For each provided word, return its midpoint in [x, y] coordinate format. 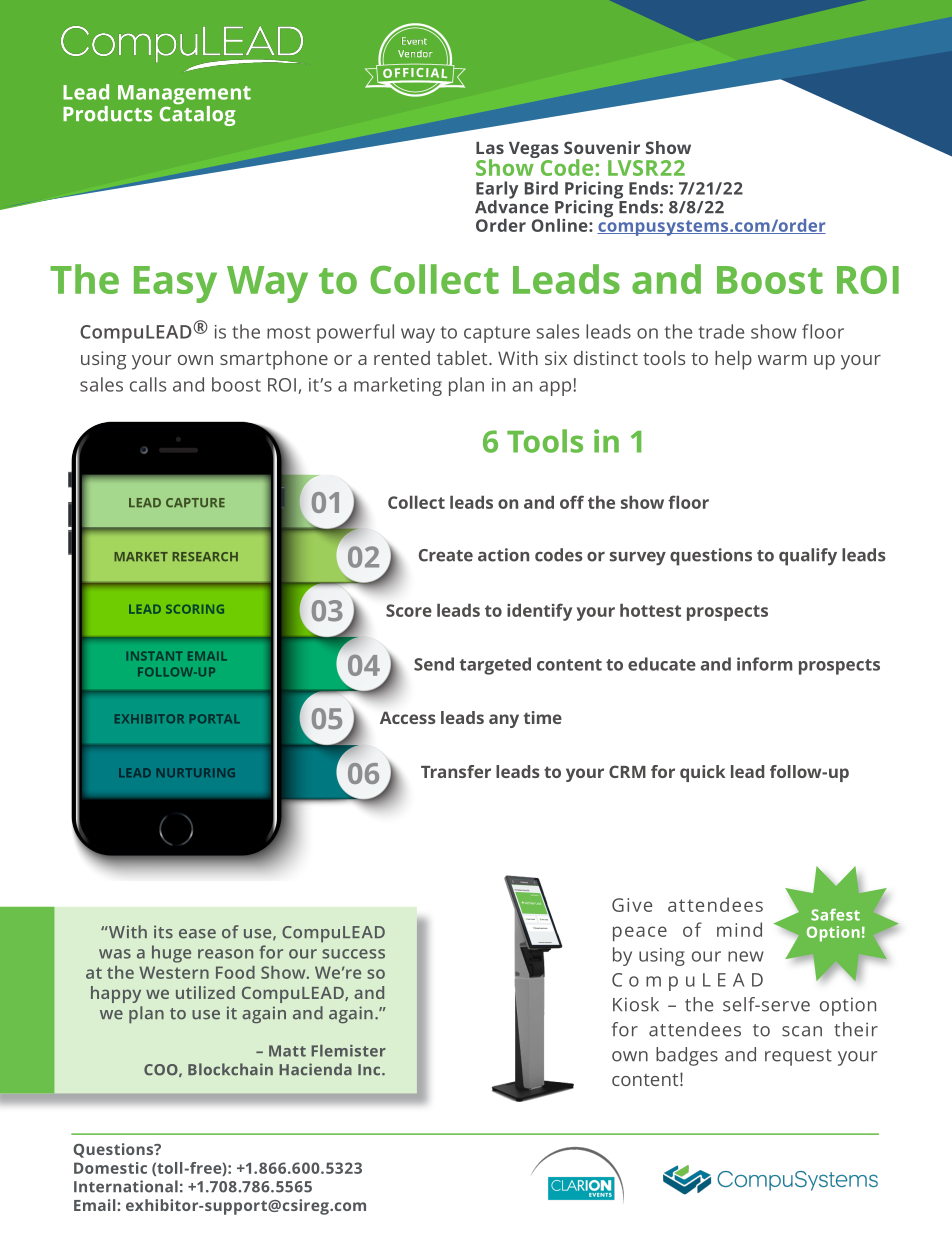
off [572, 502]
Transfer [456, 771]
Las [490, 148]
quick [702, 773]
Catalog [198, 114]
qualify [808, 557]
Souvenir [602, 147]
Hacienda [315, 1069]
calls [148, 384]
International [126, 1186]
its [163, 932]
